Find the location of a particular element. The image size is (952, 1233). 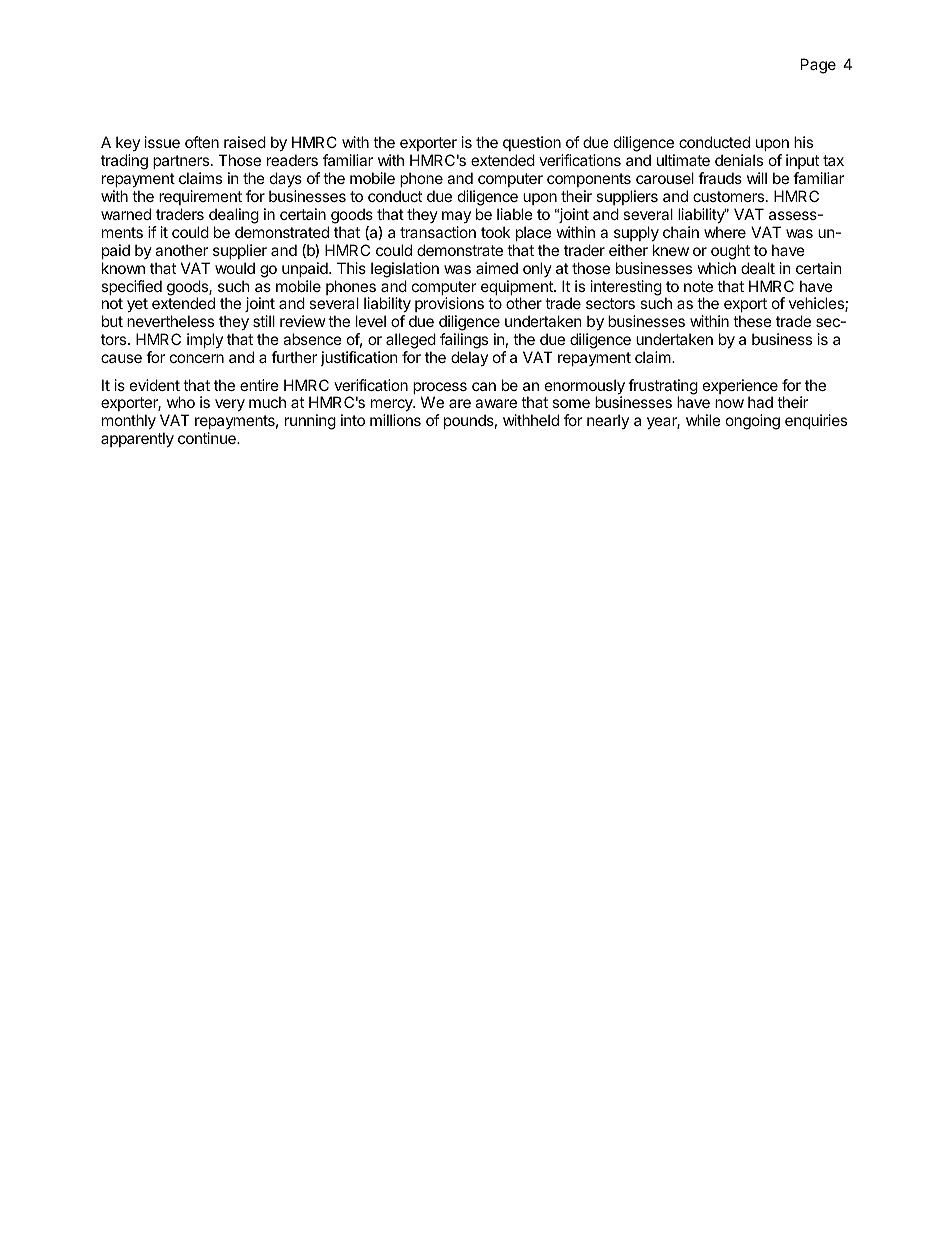

ongoing is located at coordinates (753, 422).
